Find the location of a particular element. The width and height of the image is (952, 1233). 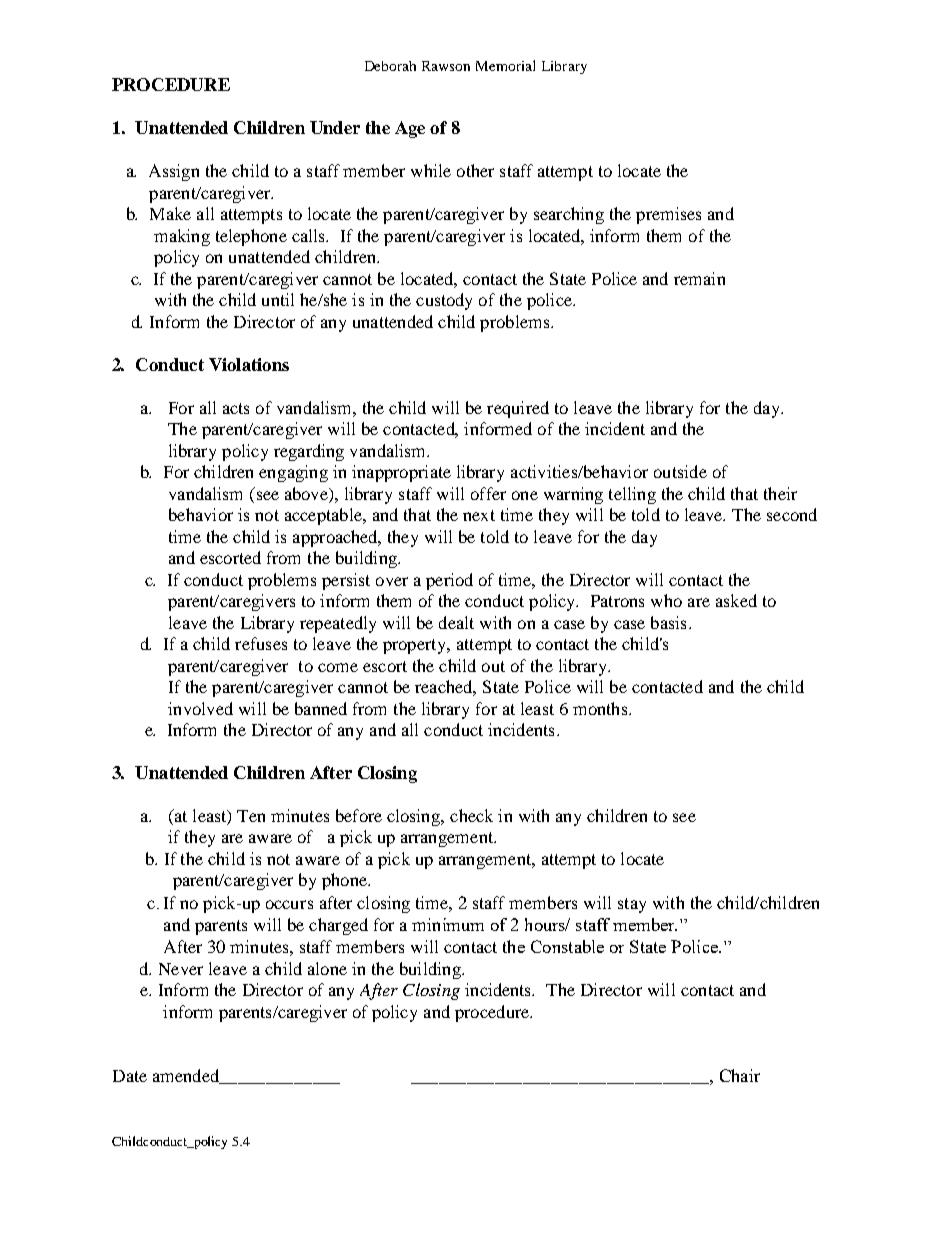

premises is located at coordinates (668, 215).
